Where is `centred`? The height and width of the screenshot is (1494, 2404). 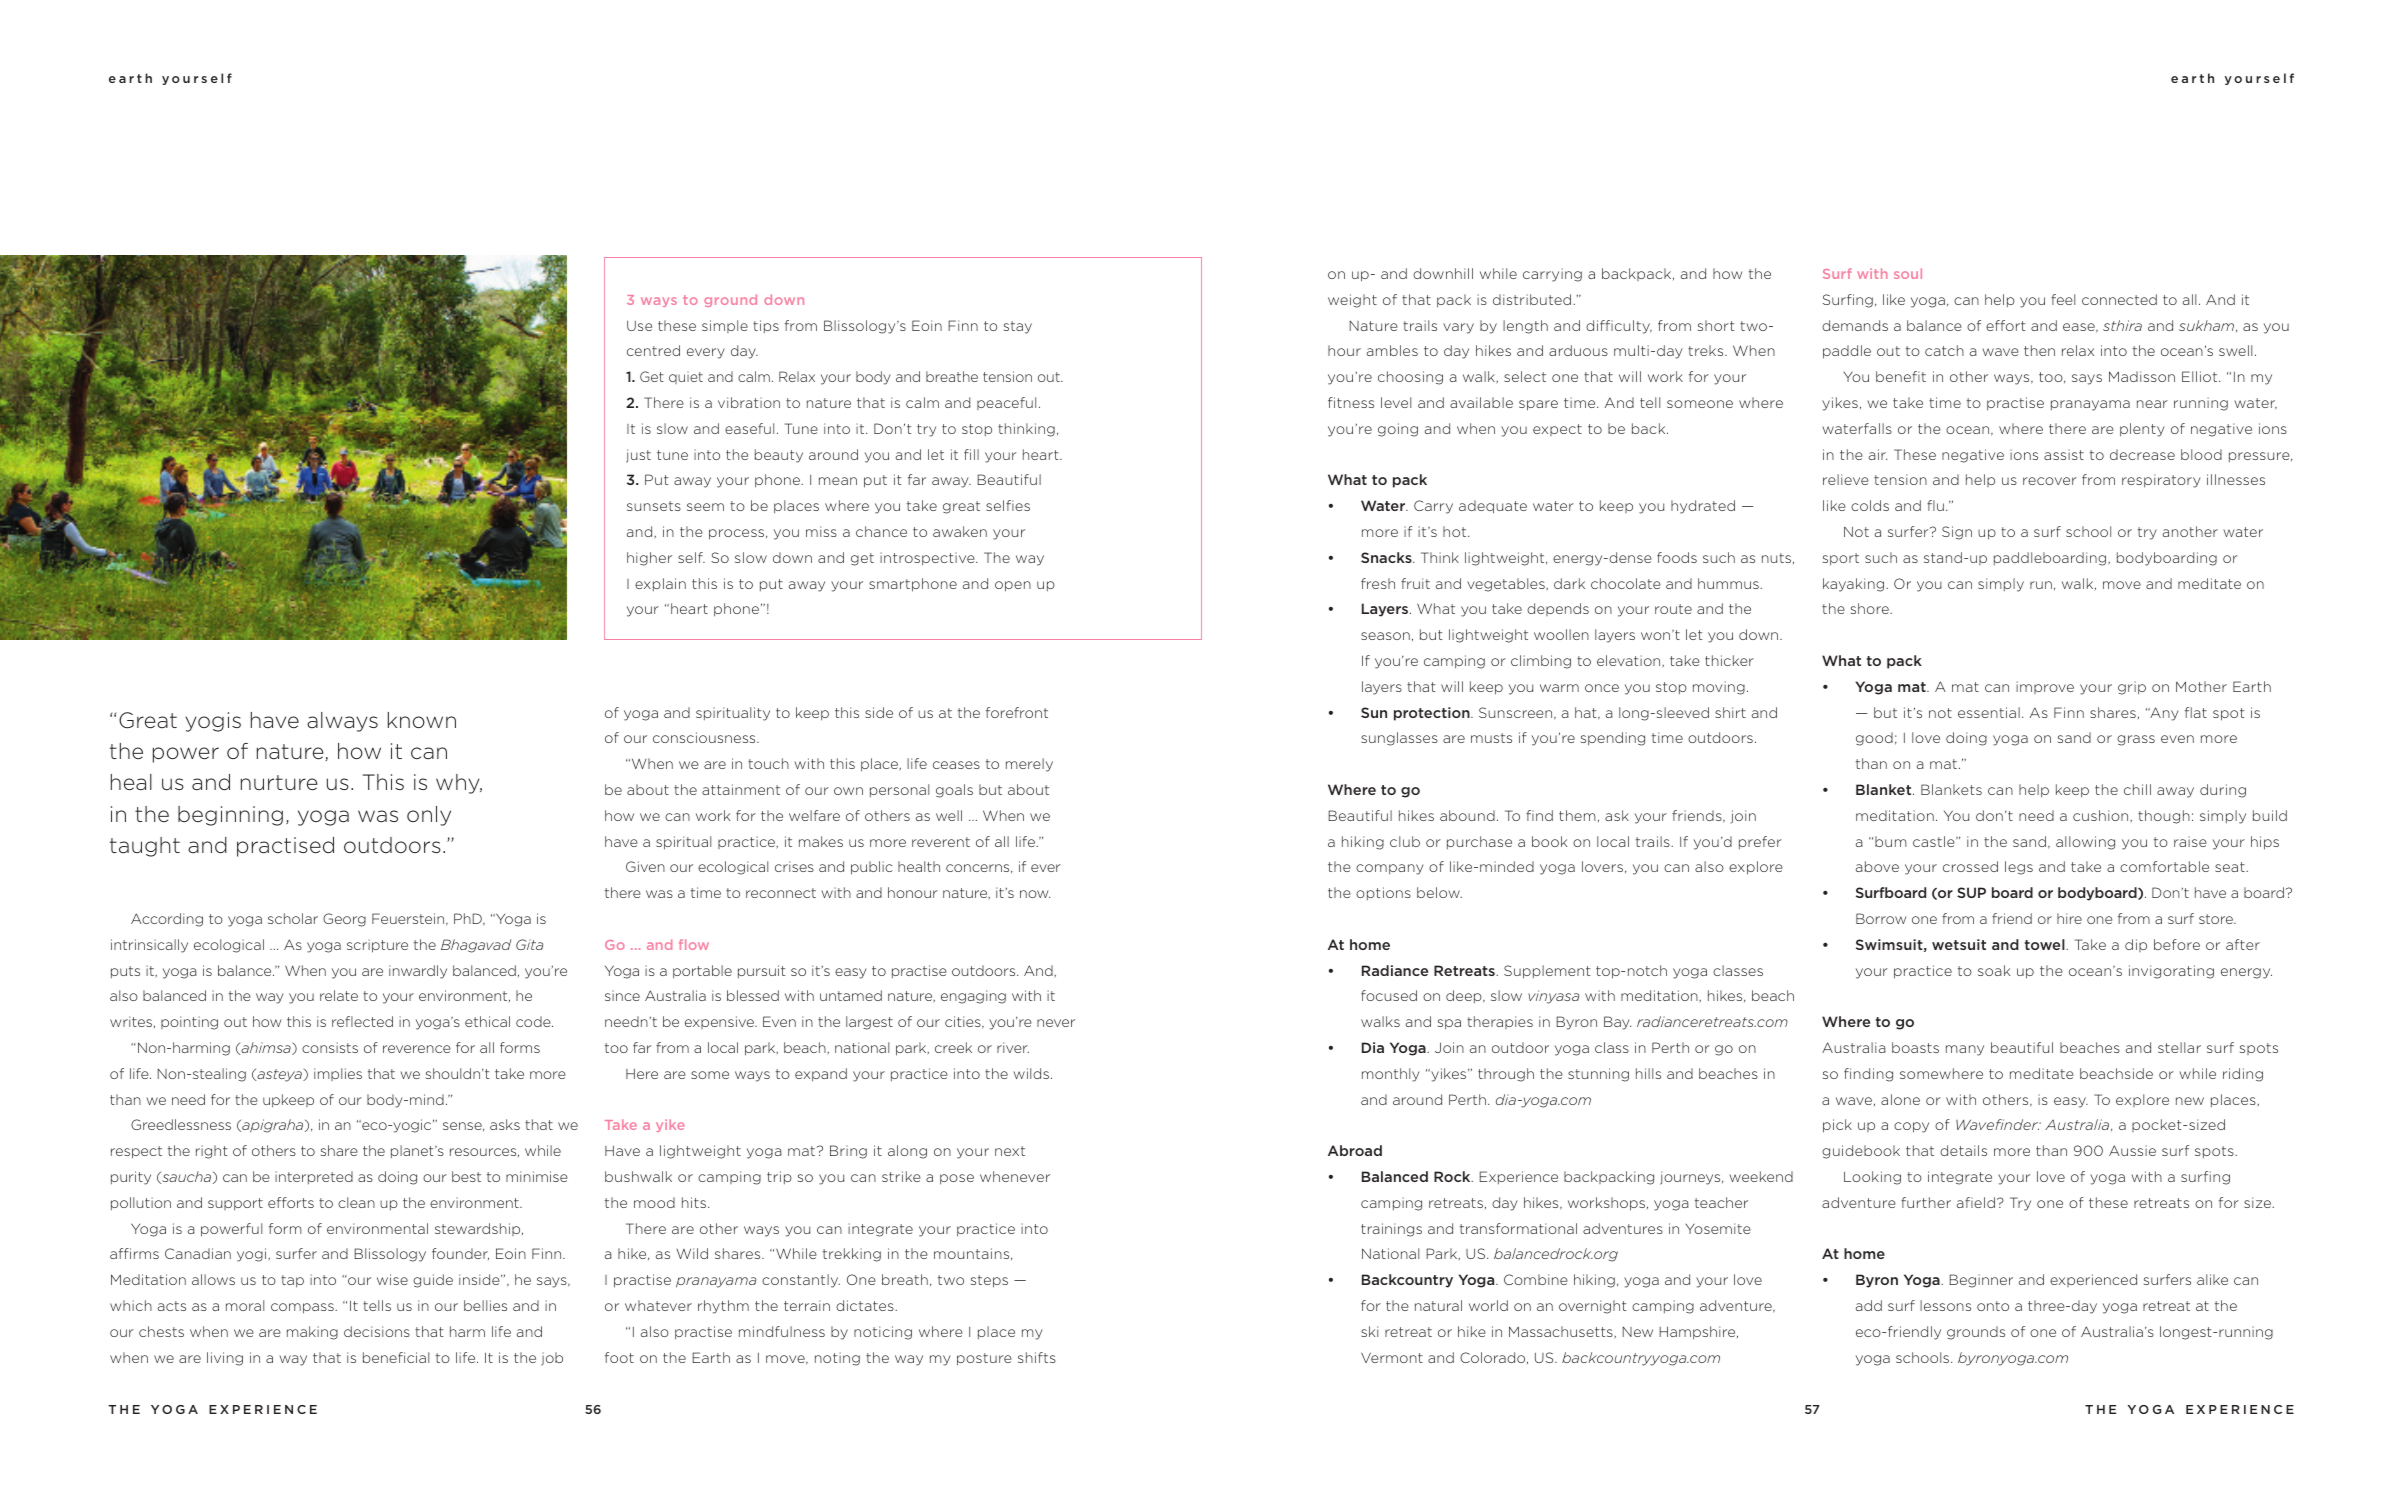
centred is located at coordinates (653, 350).
